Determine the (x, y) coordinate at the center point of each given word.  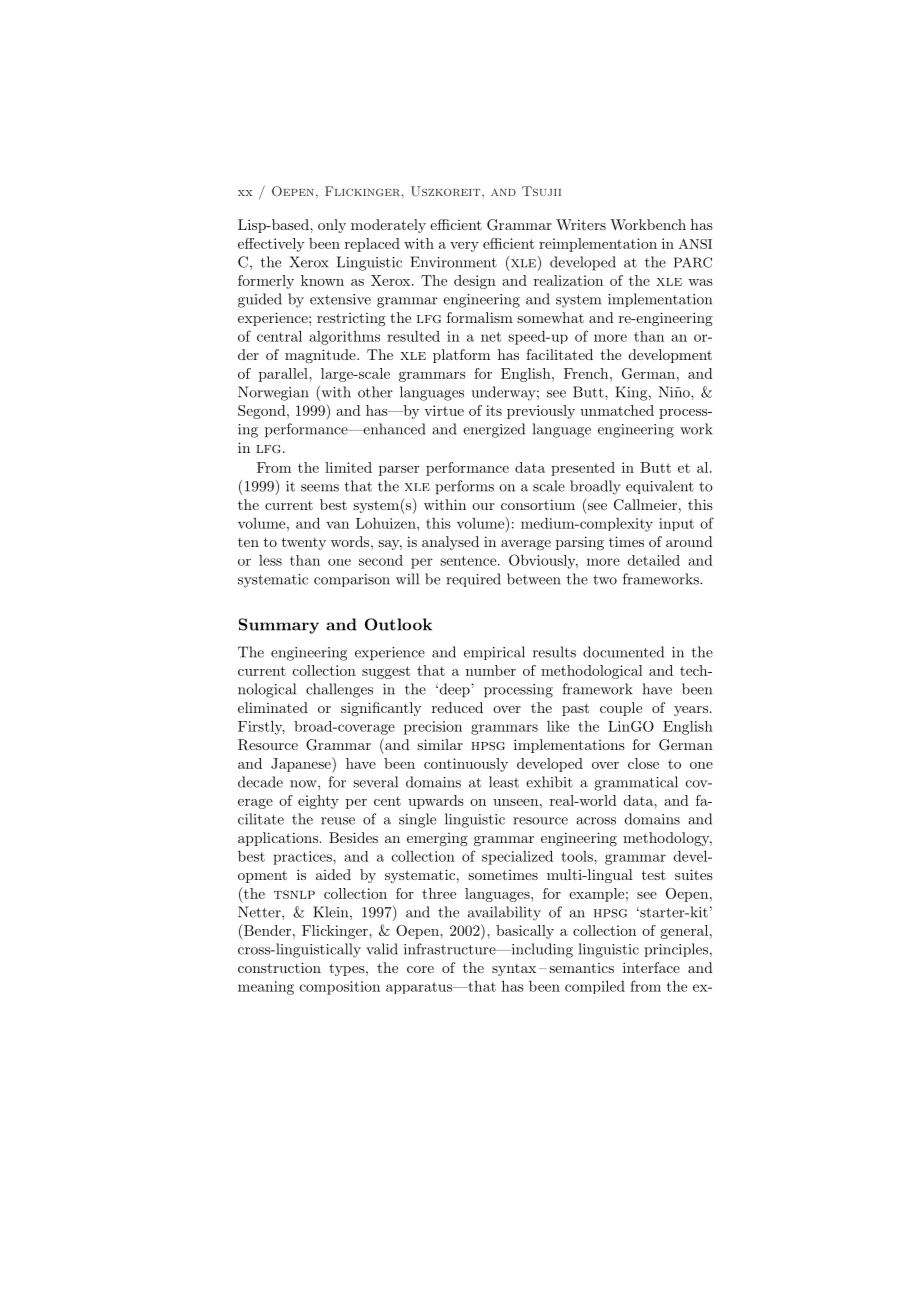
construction (279, 967)
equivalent (660, 487)
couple (621, 709)
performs (464, 487)
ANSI (695, 244)
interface (651, 967)
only (332, 226)
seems (320, 488)
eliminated (273, 707)
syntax (514, 970)
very (464, 247)
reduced (457, 707)
